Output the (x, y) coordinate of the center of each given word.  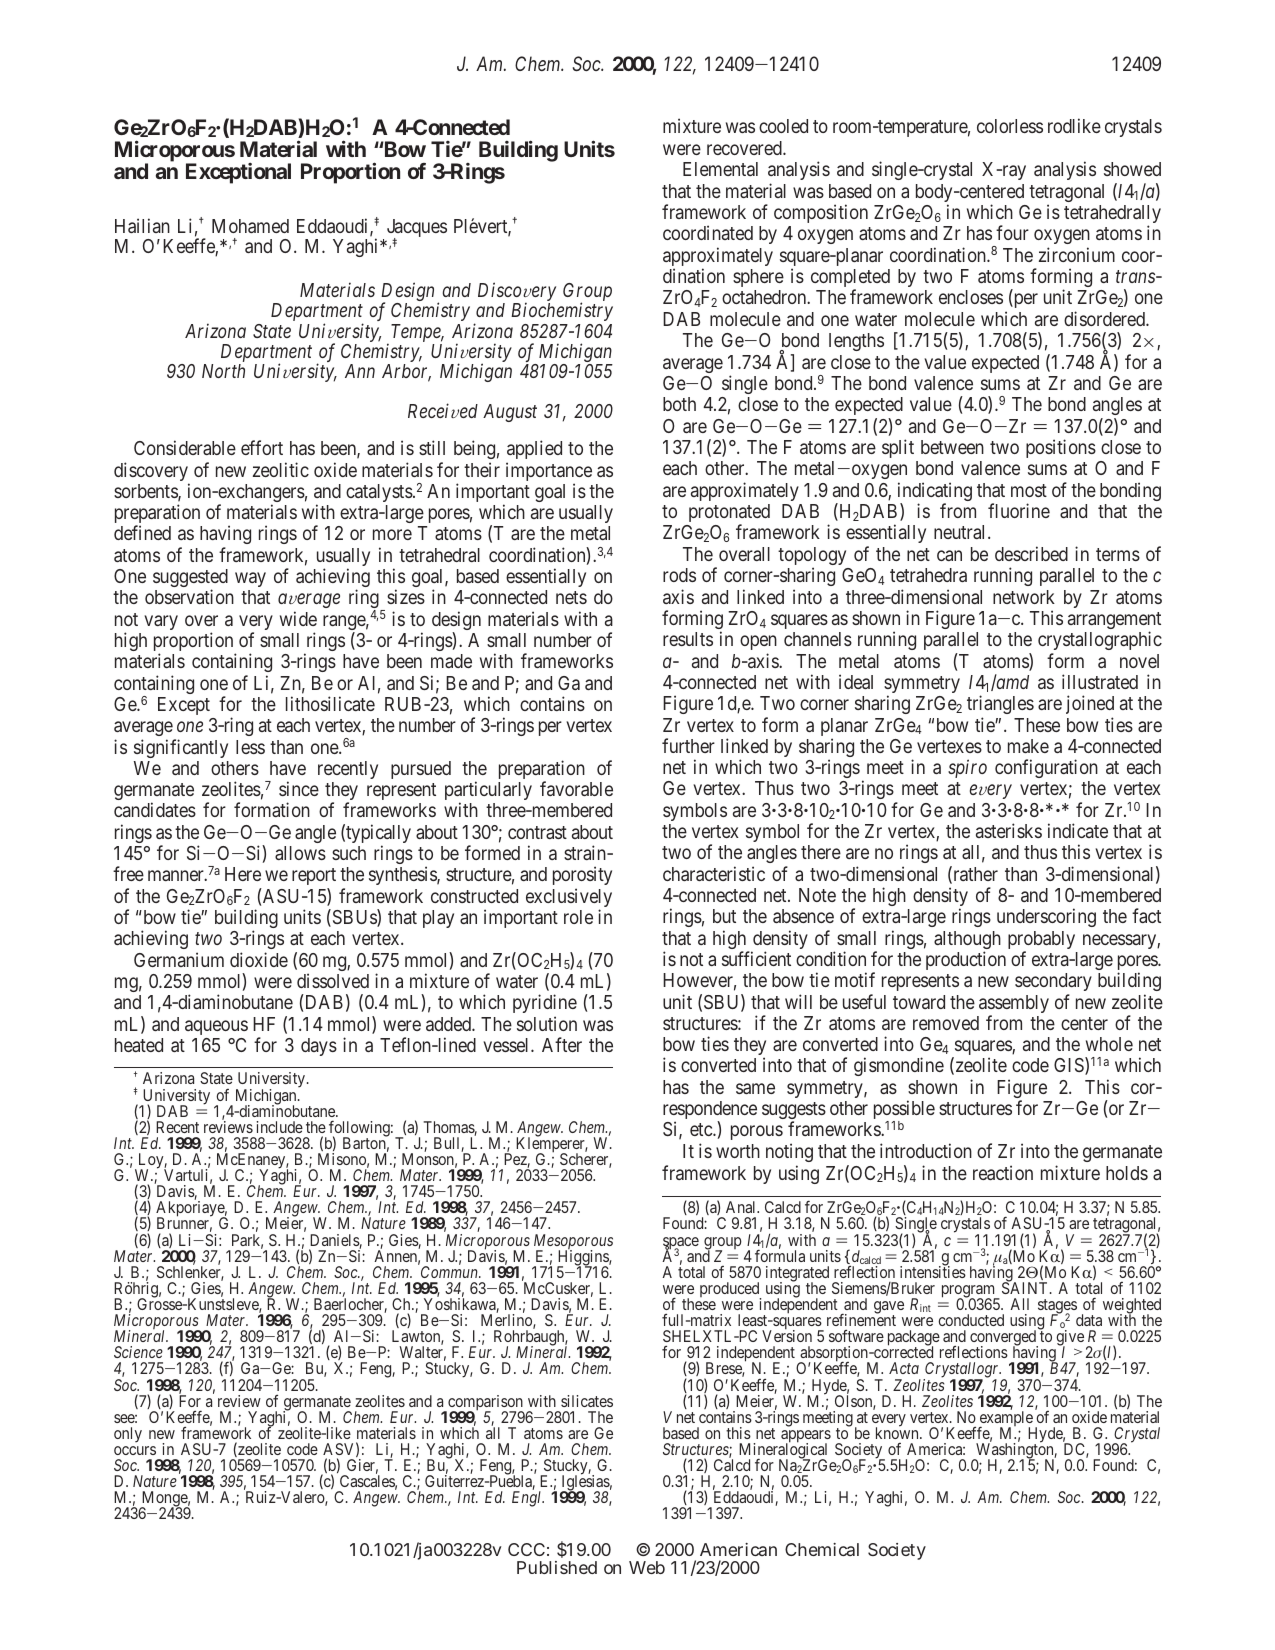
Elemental (720, 169)
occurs (135, 1450)
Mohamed (250, 226)
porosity (582, 877)
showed (1132, 169)
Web (647, 1567)
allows (300, 853)
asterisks (1009, 830)
